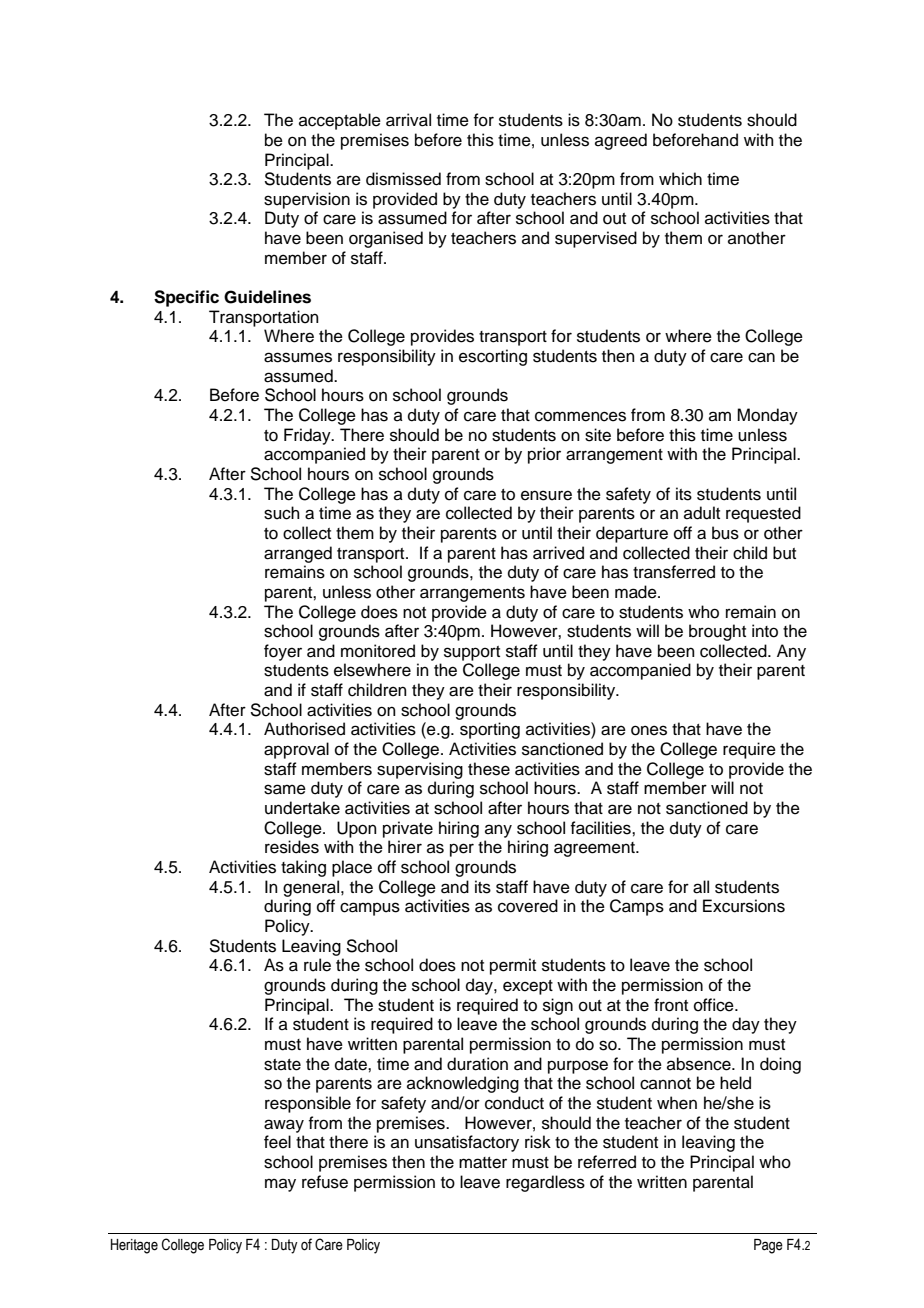 The height and width of the screenshot is (1308, 924). What do you see at coordinates (283, 652) in the screenshot?
I see `foyer` at bounding box center [283, 652].
